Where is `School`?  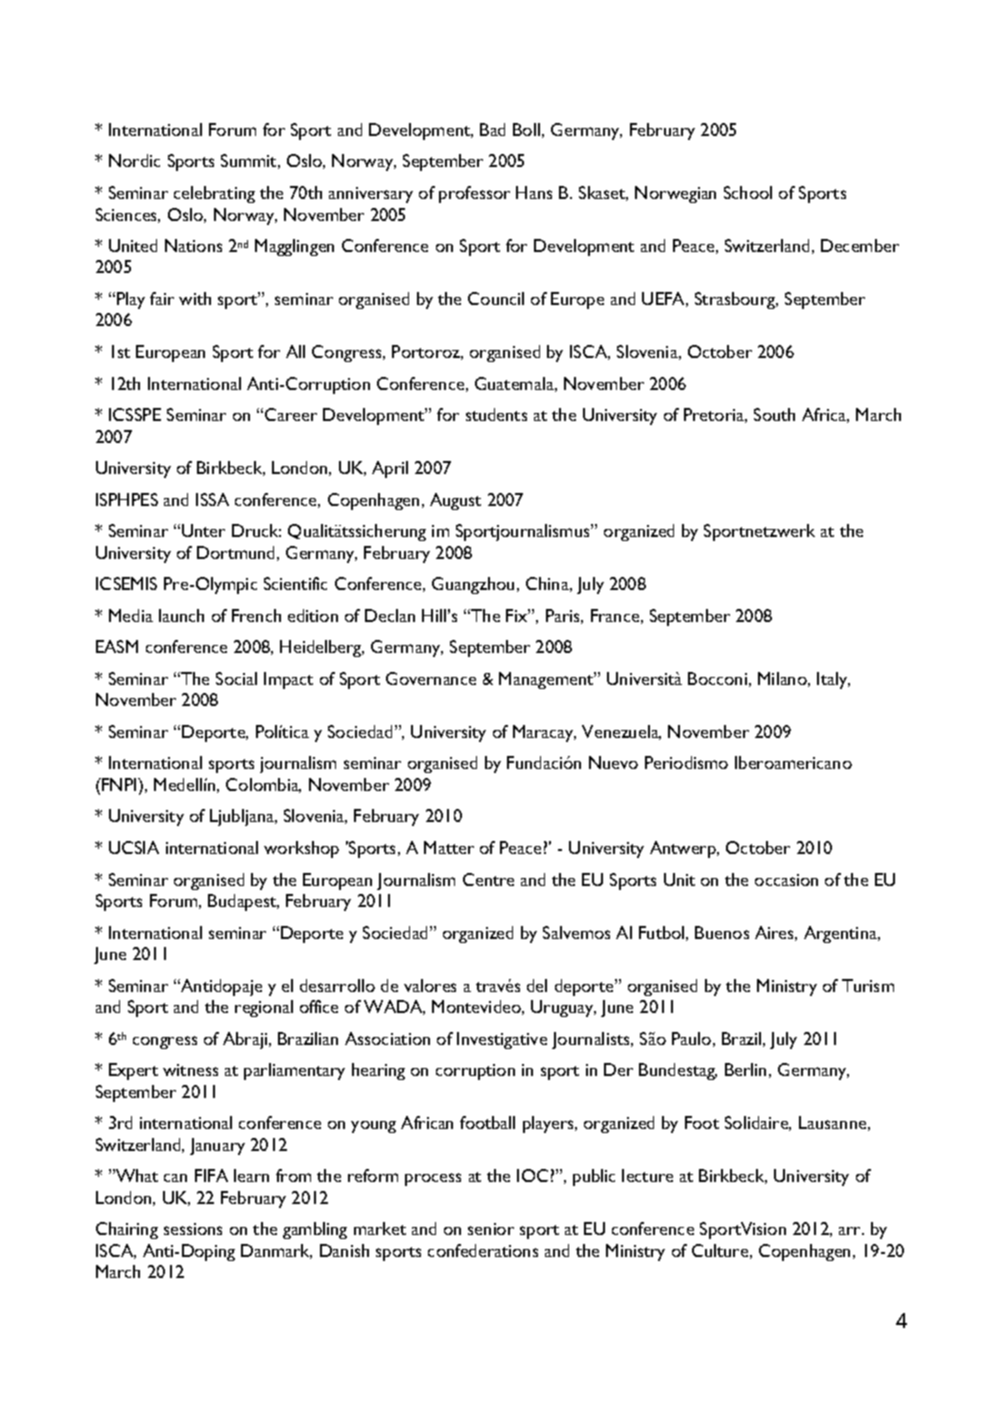 School is located at coordinates (748, 192).
